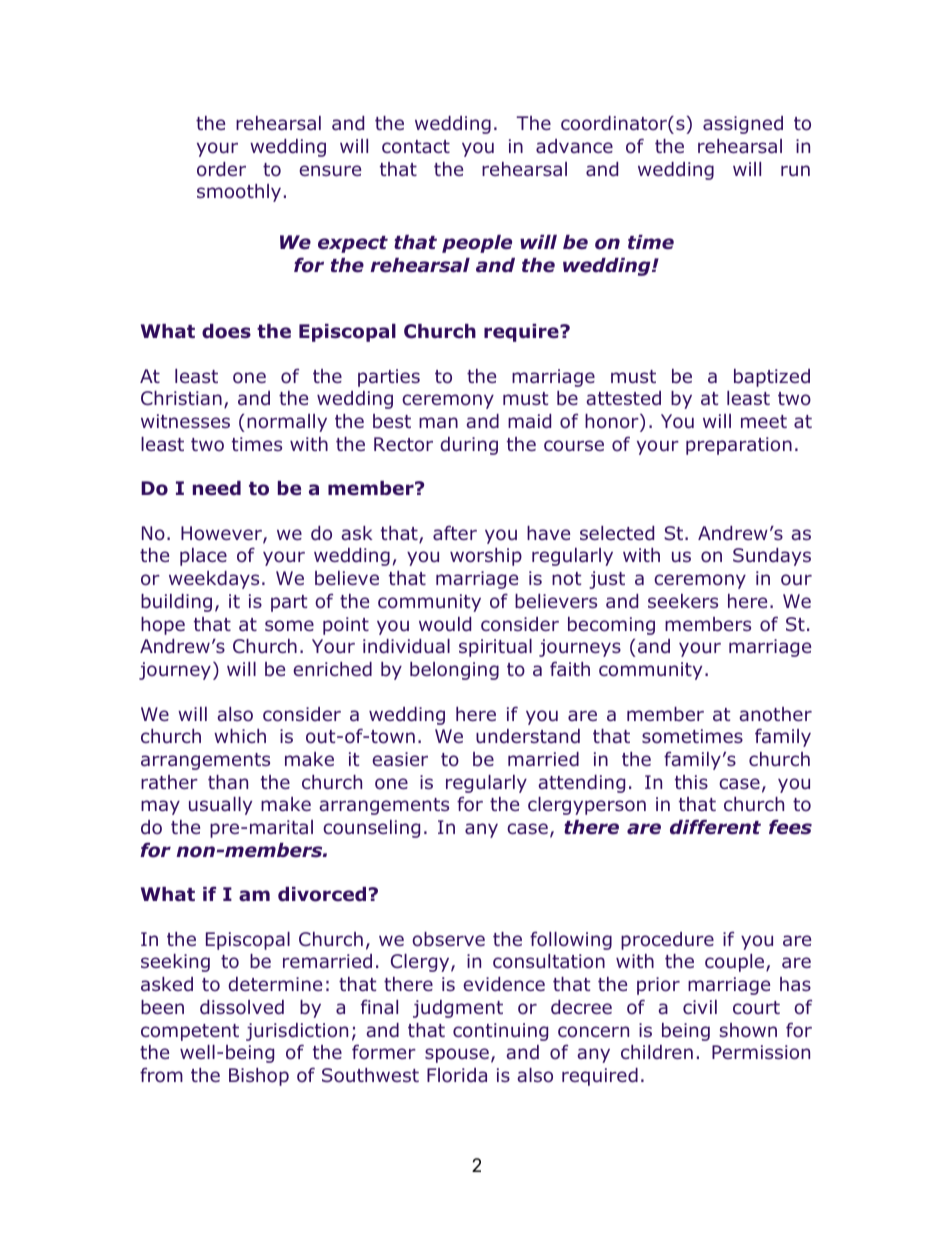 The height and width of the screenshot is (1233, 952). What do you see at coordinates (748, 1030) in the screenshot?
I see `shown` at bounding box center [748, 1030].
